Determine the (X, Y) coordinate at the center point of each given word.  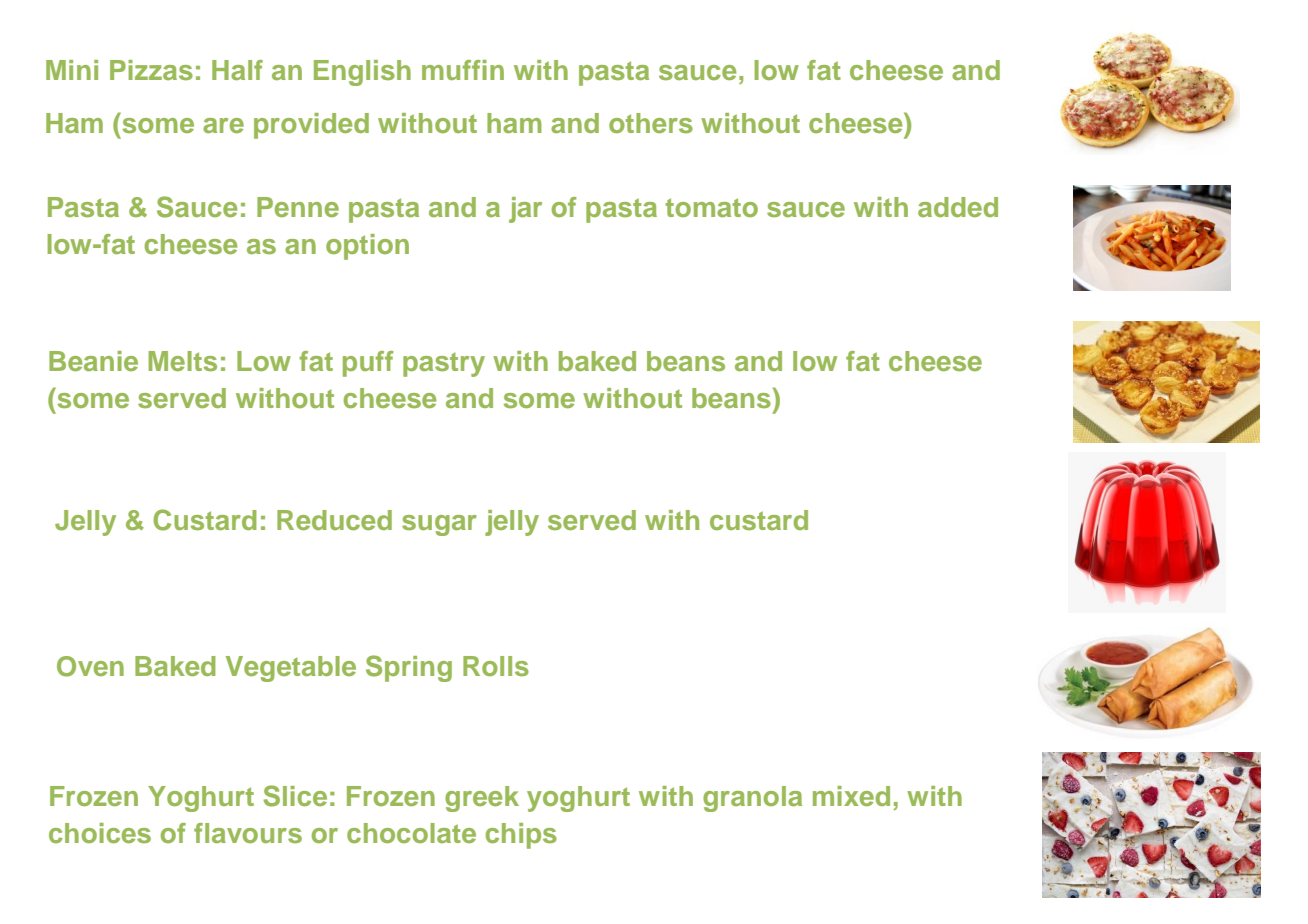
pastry (444, 365)
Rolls (496, 666)
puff (368, 364)
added (958, 207)
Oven (90, 666)
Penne (298, 207)
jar (525, 210)
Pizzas (151, 70)
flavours (248, 833)
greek (482, 799)
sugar (439, 525)
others (651, 123)
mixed (851, 796)
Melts (182, 361)
